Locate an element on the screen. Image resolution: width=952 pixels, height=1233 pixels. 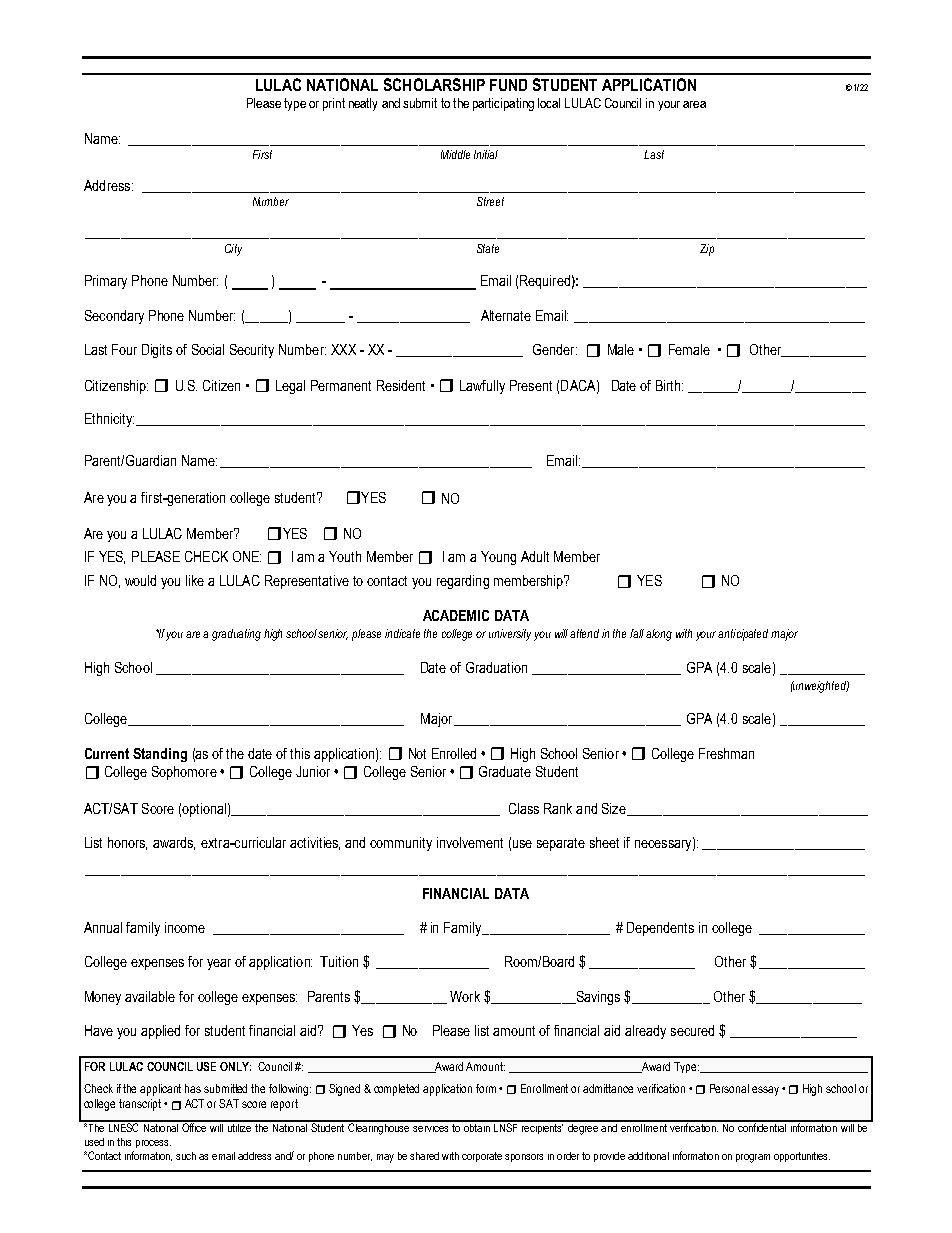
area is located at coordinates (694, 104).
